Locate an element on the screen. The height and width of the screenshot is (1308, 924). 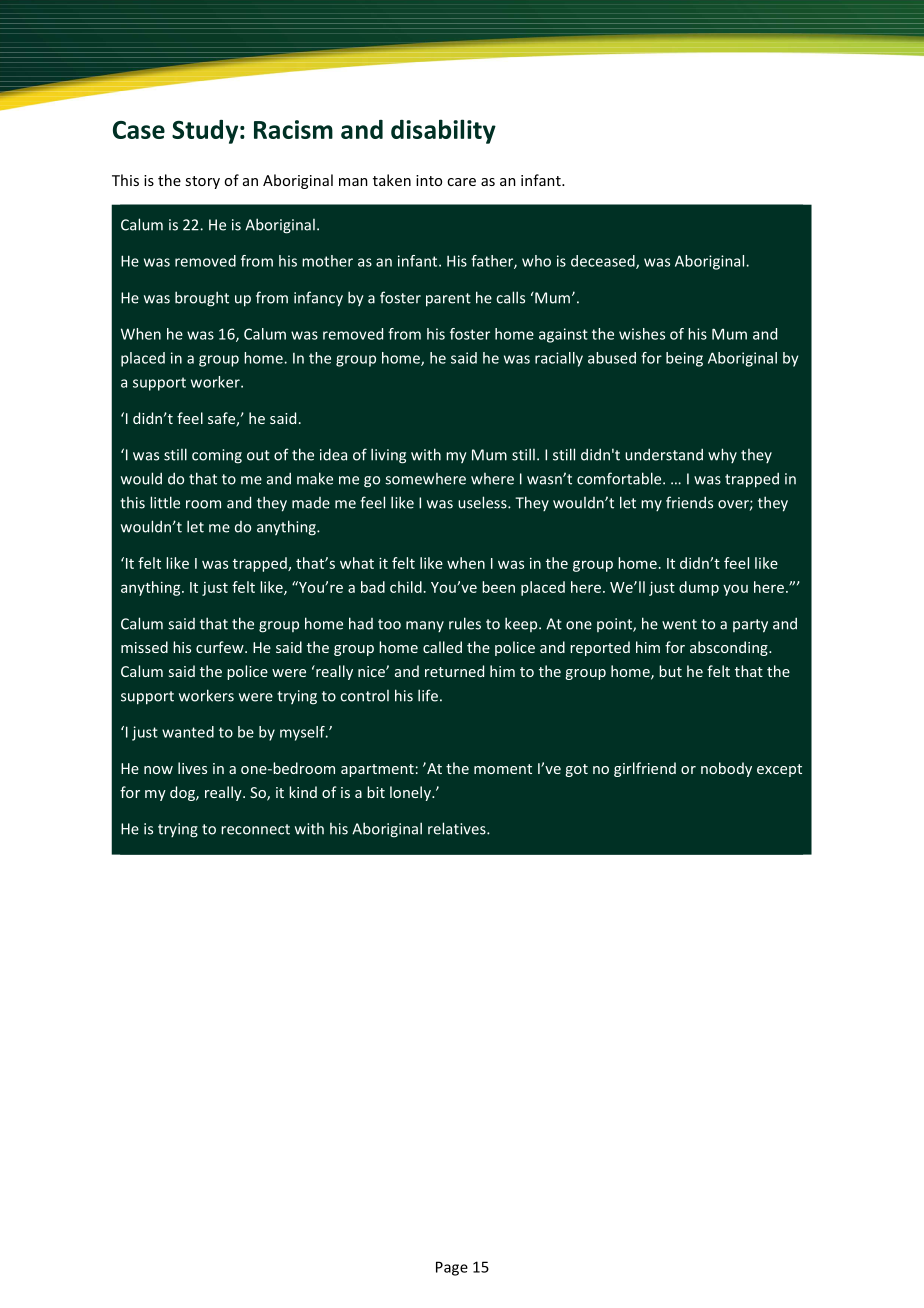
friends is located at coordinates (689, 502).
